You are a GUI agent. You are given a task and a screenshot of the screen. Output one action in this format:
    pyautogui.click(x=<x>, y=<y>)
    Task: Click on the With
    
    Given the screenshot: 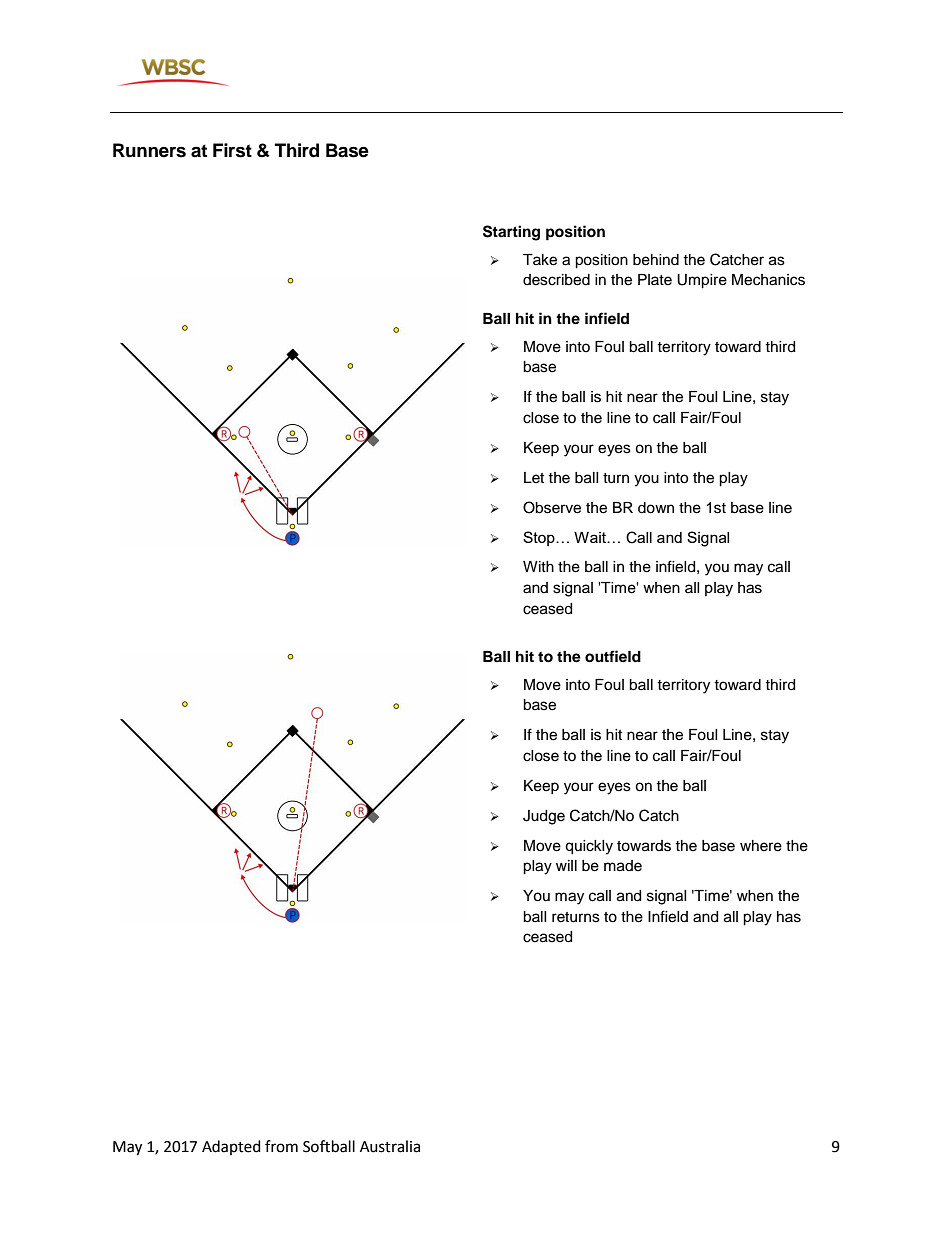 What is the action you would take?
    pyautogui.click(x=538, y=566)
